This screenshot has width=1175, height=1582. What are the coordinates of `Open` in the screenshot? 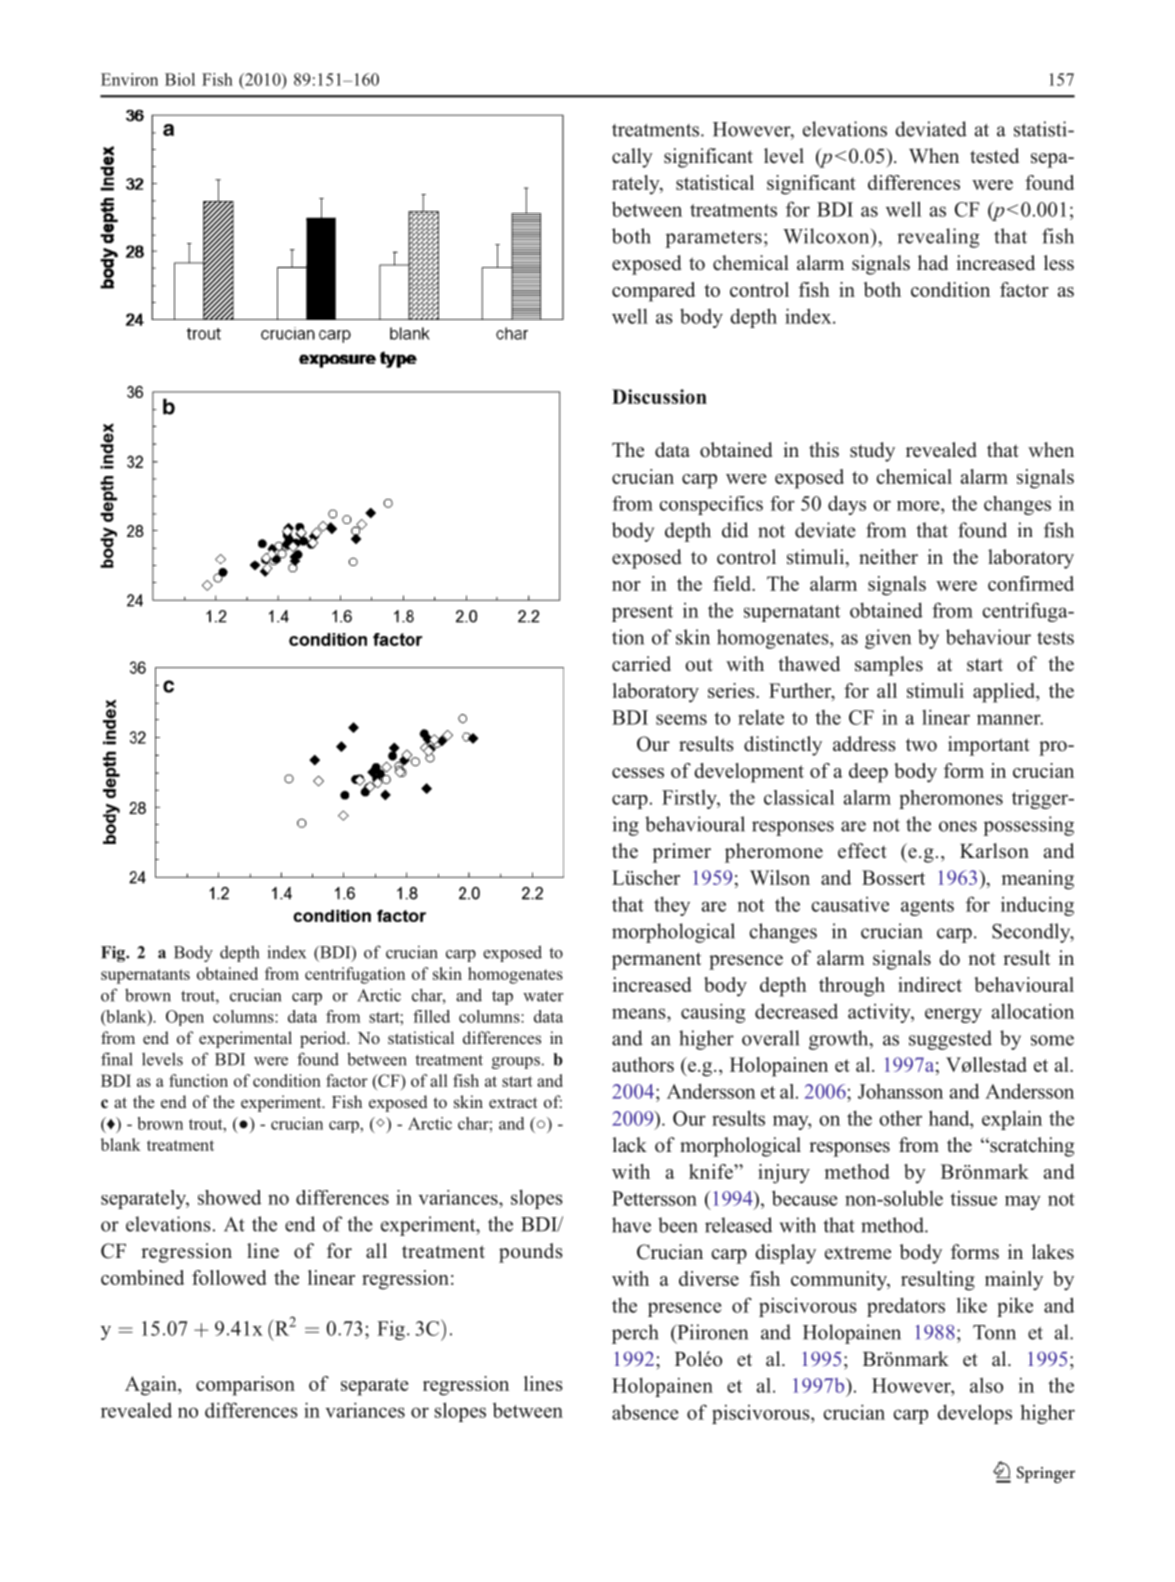 It's located at (185, 1018).
